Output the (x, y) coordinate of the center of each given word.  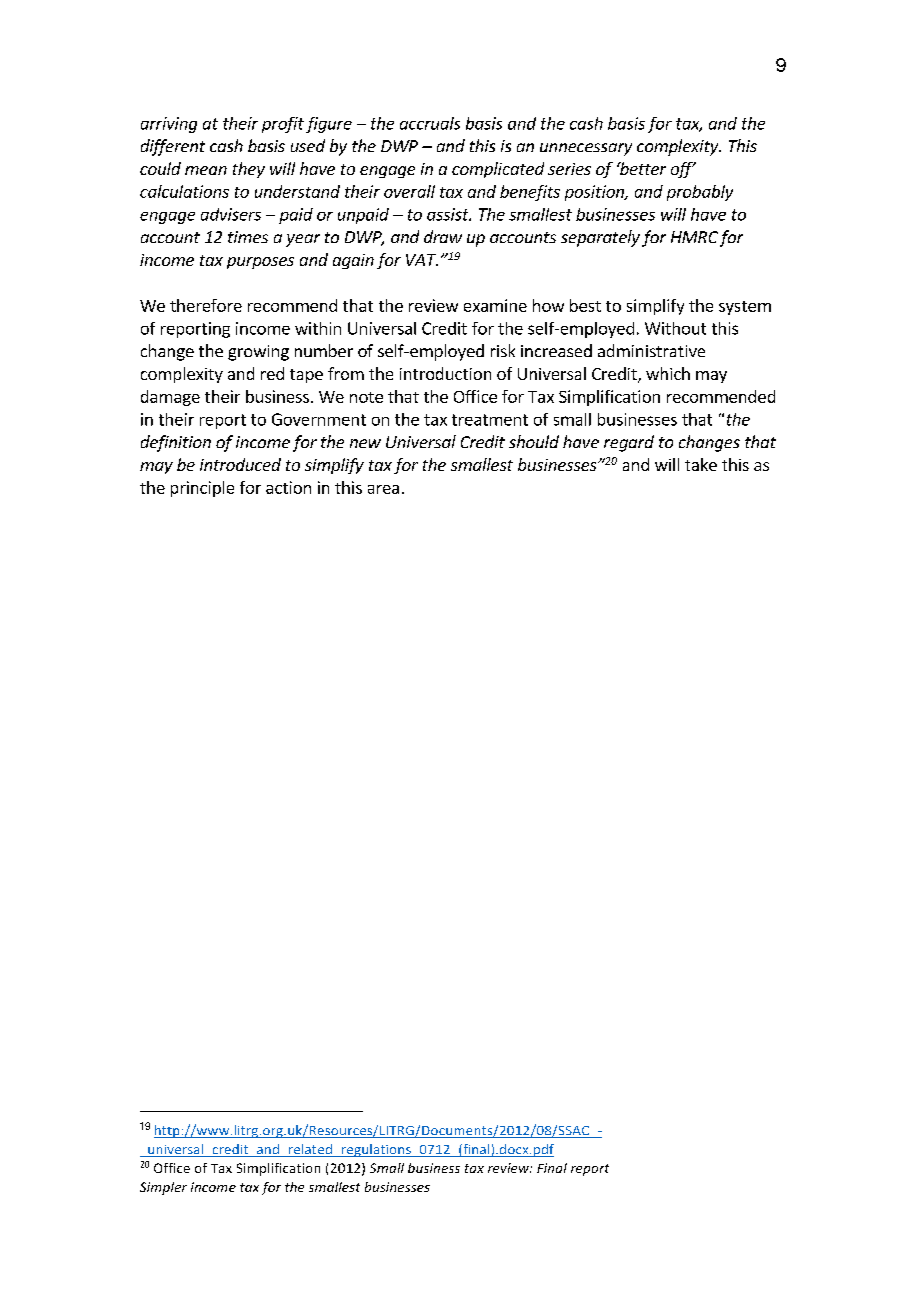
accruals (430, 123)
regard (629, 443)
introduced (240, 464)
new (365, 443)
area (383, 489)
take (701, 464)
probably (700, 193)
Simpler (163, 1188)
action (288, 487)
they (249, 170)
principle (202, 489)
